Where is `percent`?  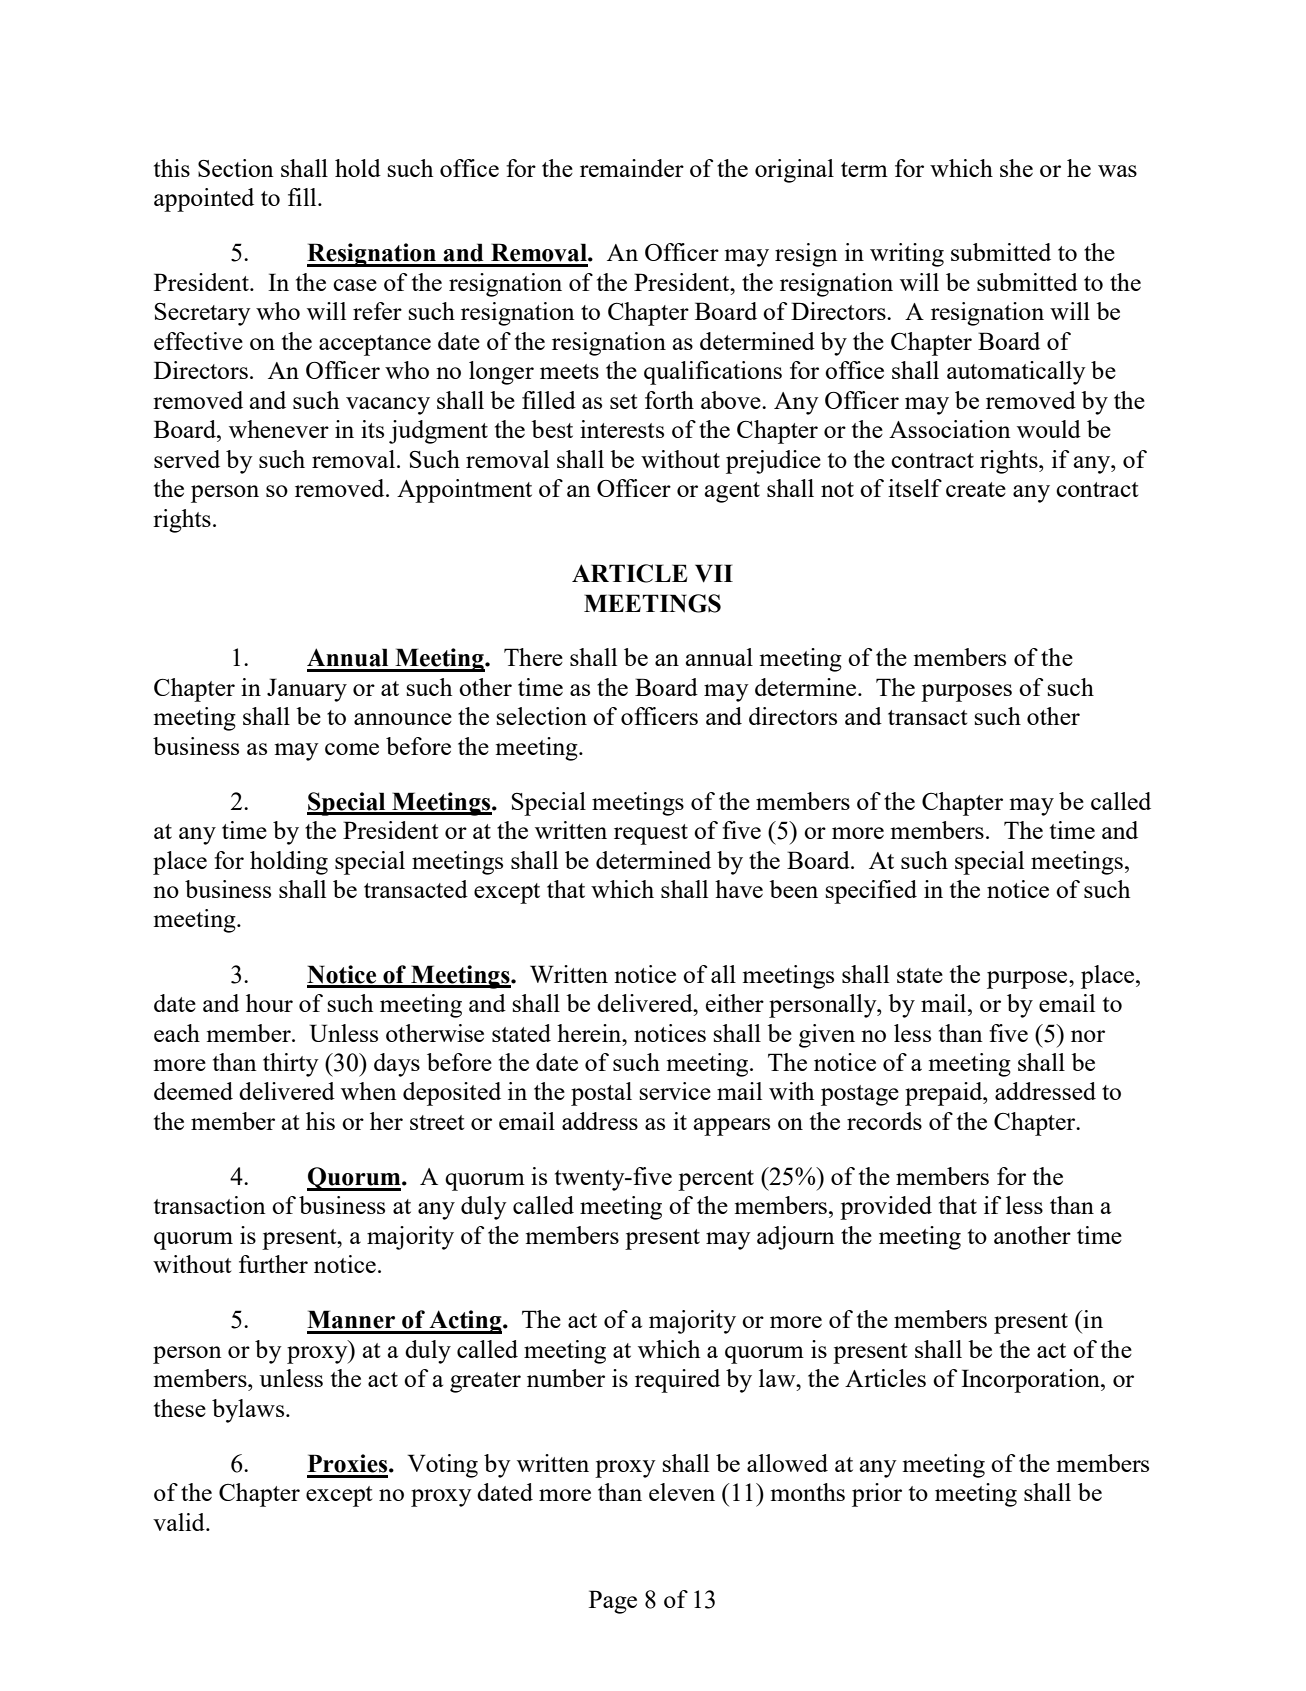 percent is located at coordinates (716, 1180).
